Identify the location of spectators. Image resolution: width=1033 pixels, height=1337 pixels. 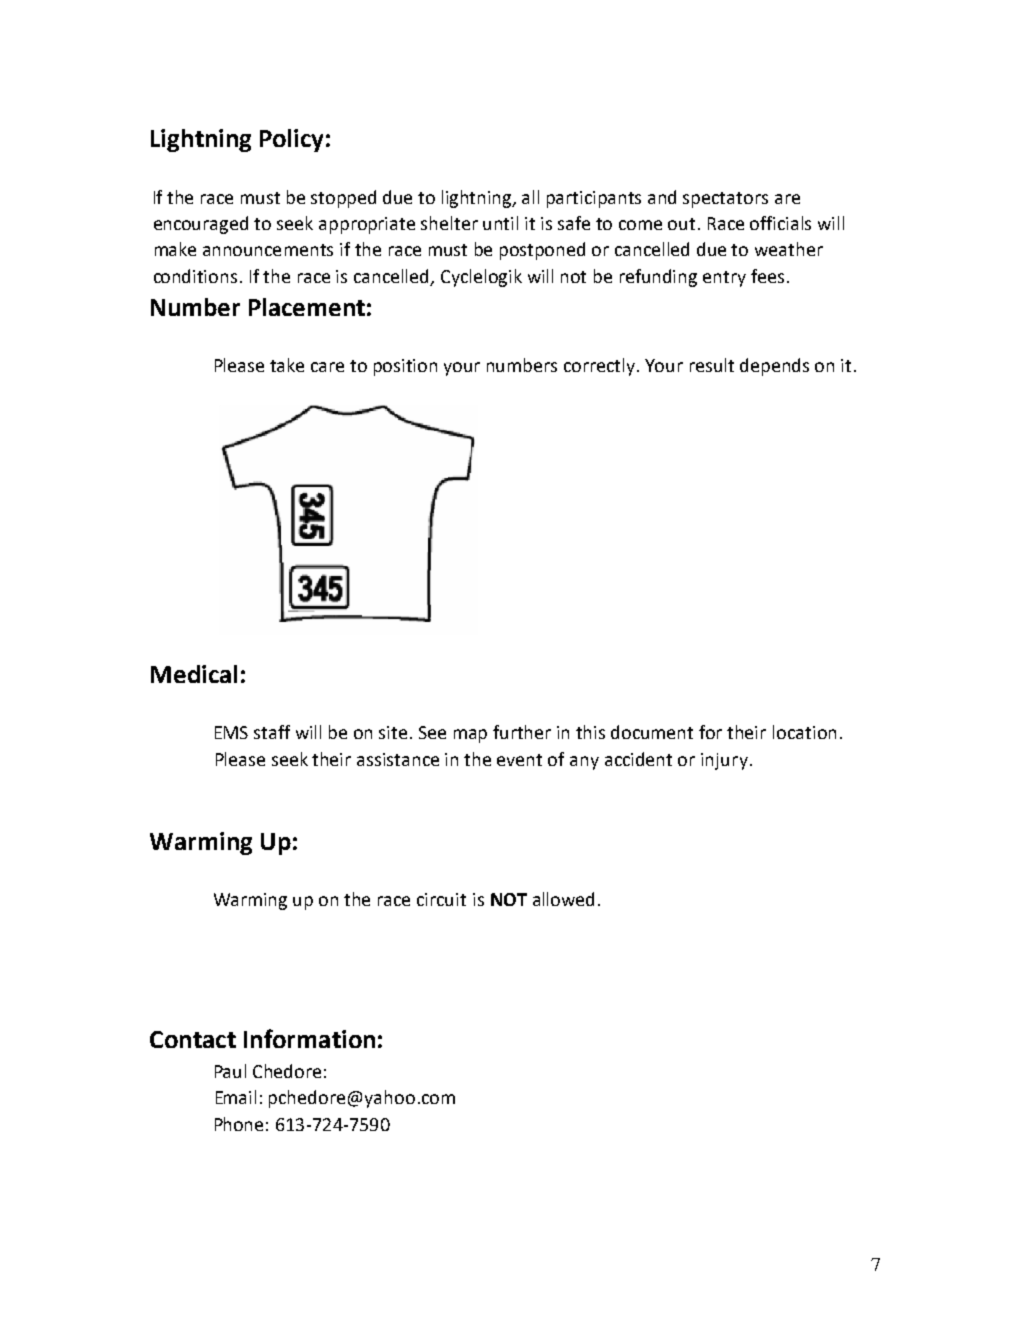
(725, 200).
